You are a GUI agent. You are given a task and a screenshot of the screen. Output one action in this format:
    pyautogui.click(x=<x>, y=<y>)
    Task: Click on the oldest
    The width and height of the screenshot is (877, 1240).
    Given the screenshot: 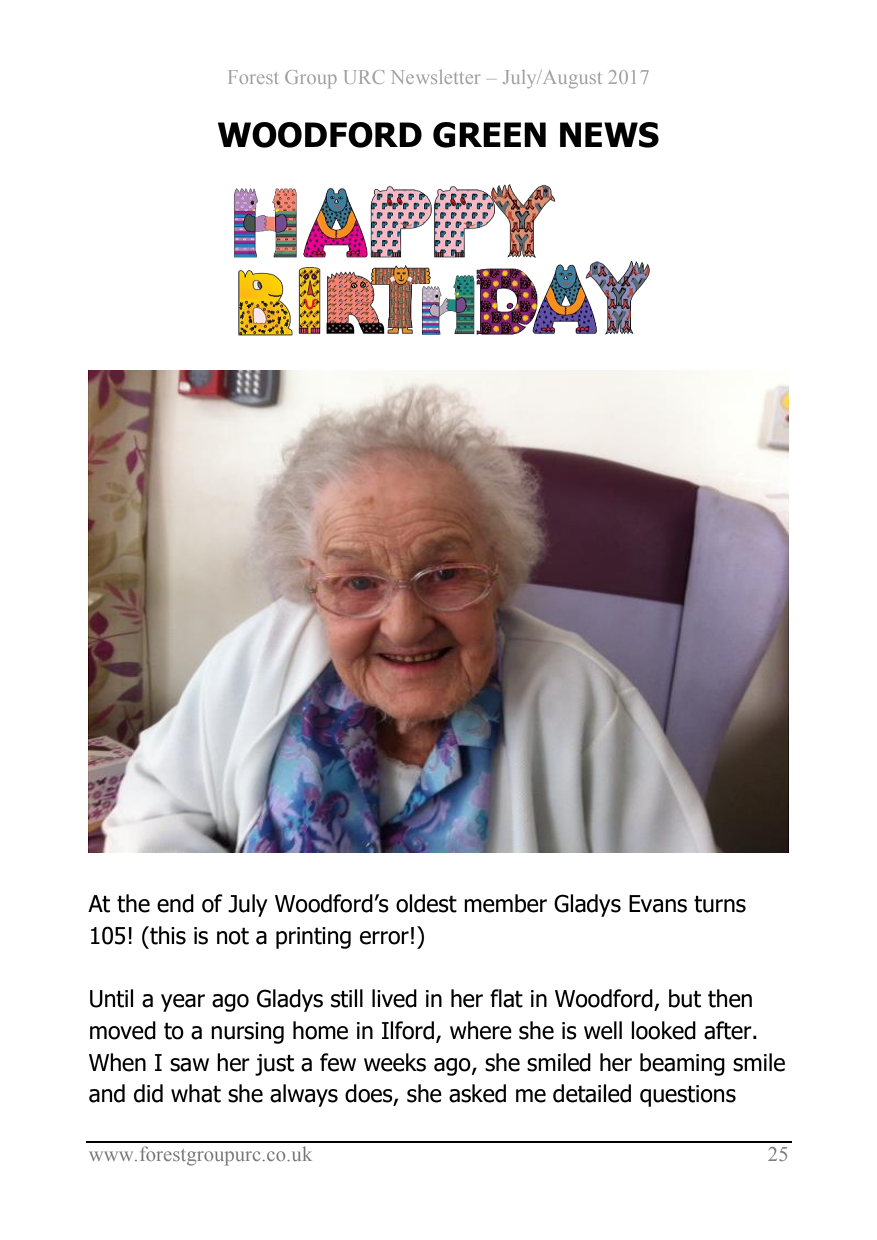 What is the action you would take?
    pyautogui.click(x=426, y=903)
